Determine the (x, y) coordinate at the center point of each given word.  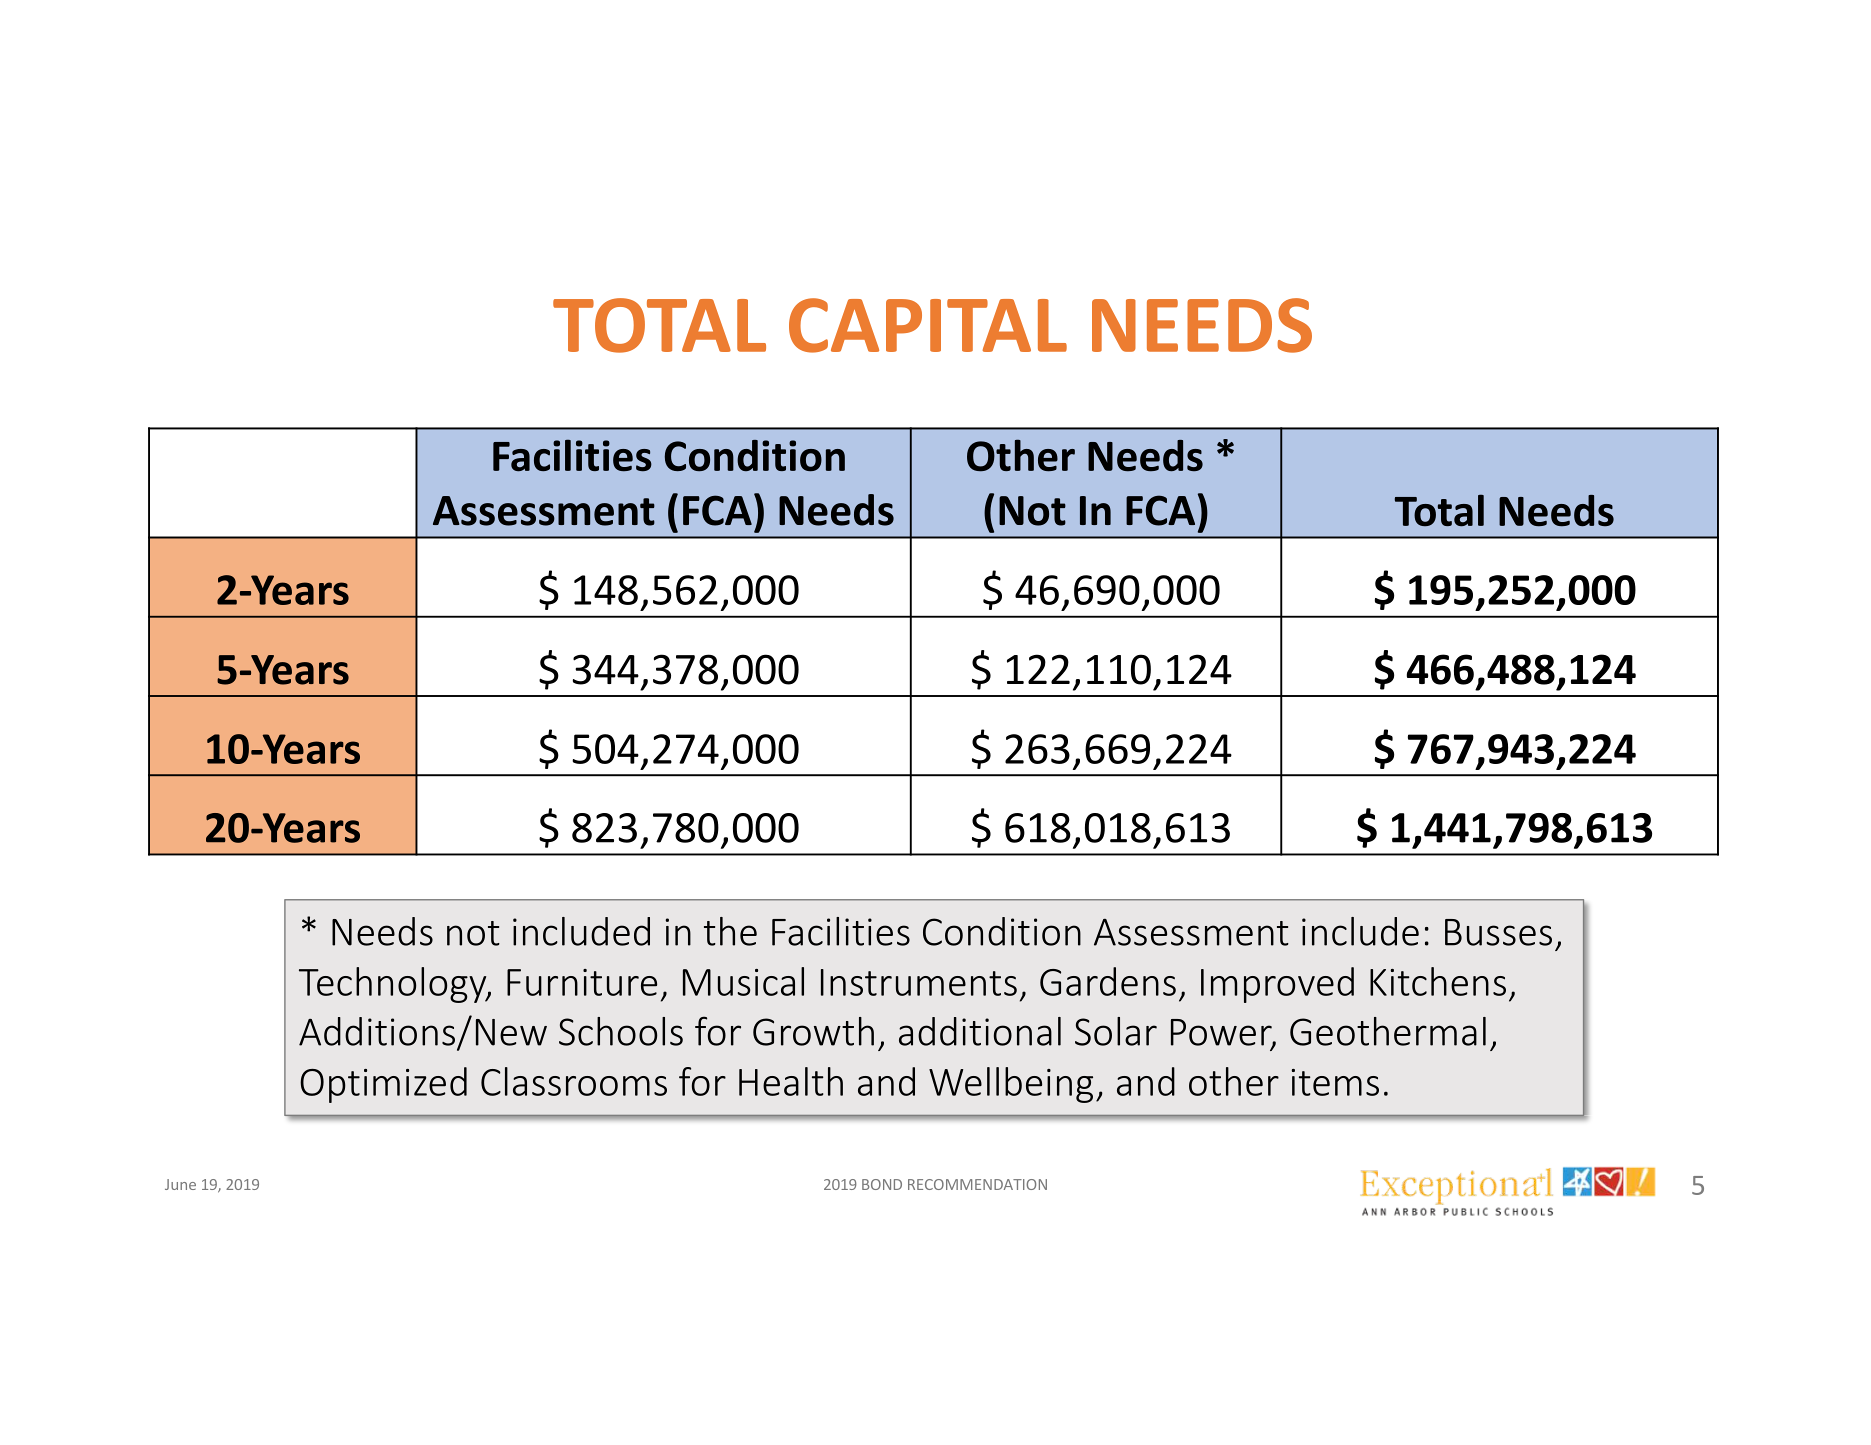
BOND (882, 1184)
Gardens (1108, 981)
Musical (743, 981)
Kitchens (1438, 981)
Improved (1277, 985)
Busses (1498, 932)
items (1335, 1082)
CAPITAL (928, 325)
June (180, 1184)
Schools (621, 1031)
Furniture (582, 982)
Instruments (919, 982)
